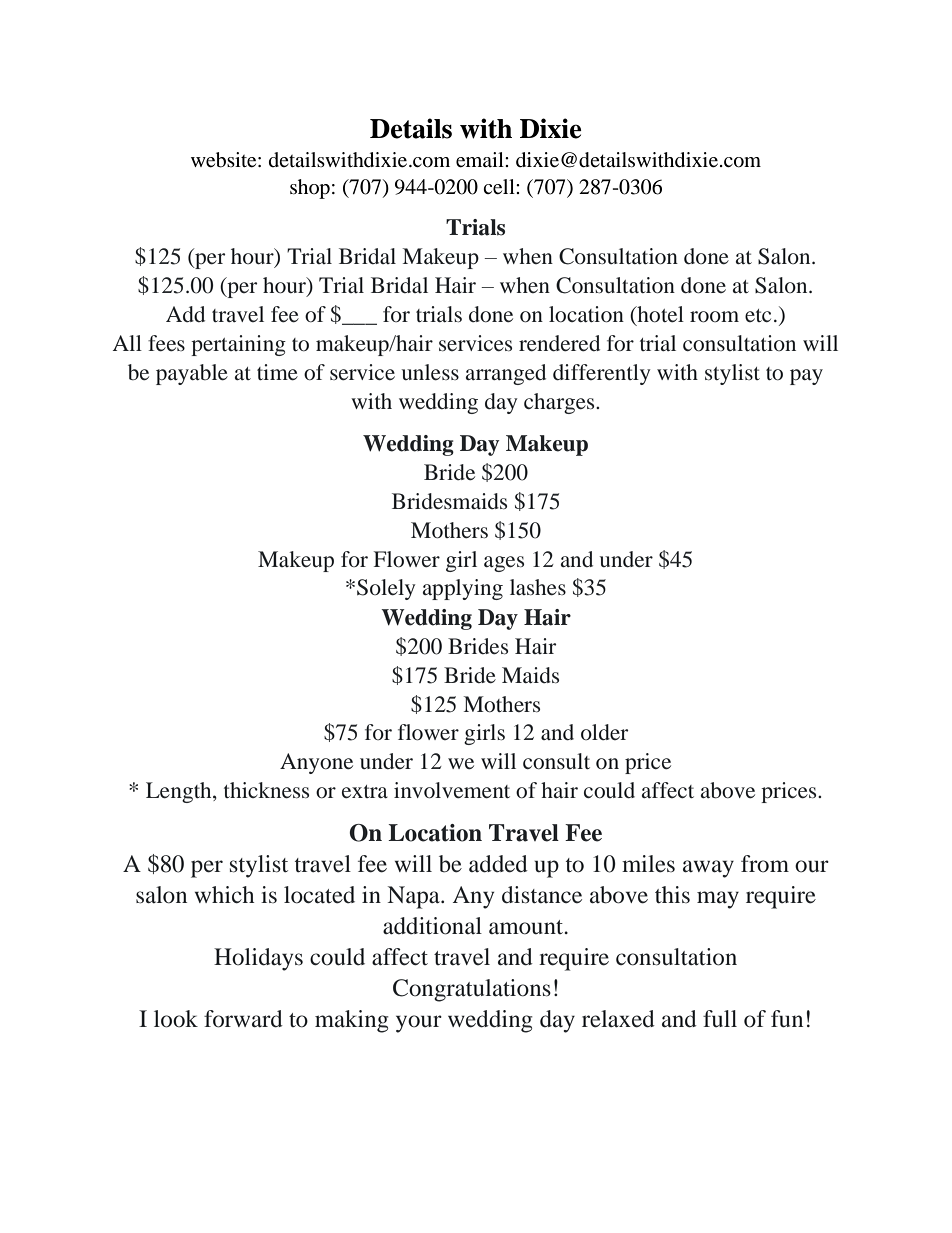  What do you see at coordinates (310, 189) in the document?
I see `shop` at bounding box center [310, 189].
